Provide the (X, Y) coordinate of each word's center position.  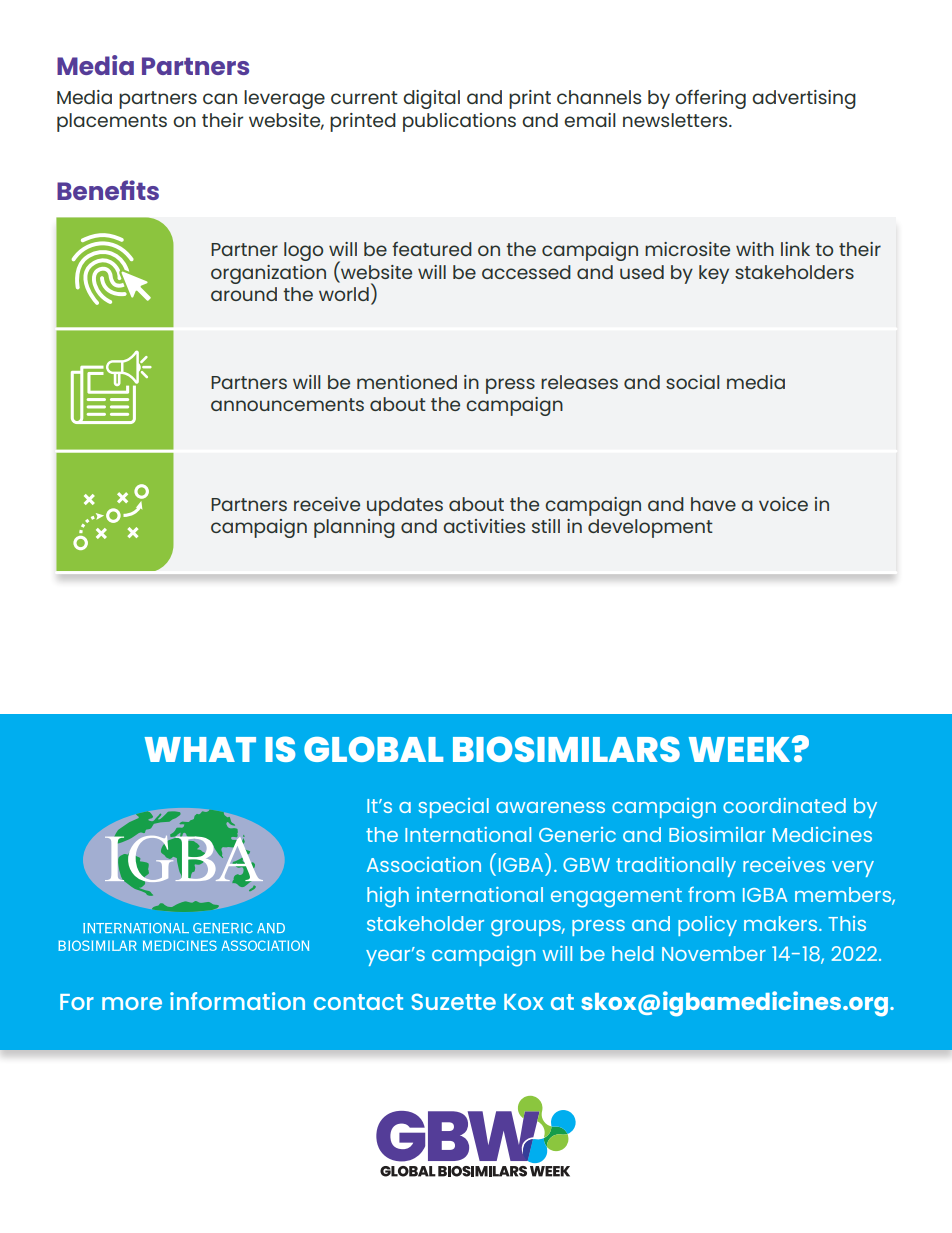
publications (459, 122)
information (237, 1001)
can (220, 98)
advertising (804, 99)
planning (354, 528)
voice (783, 504)
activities (484, 526)
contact (358, 1002)
